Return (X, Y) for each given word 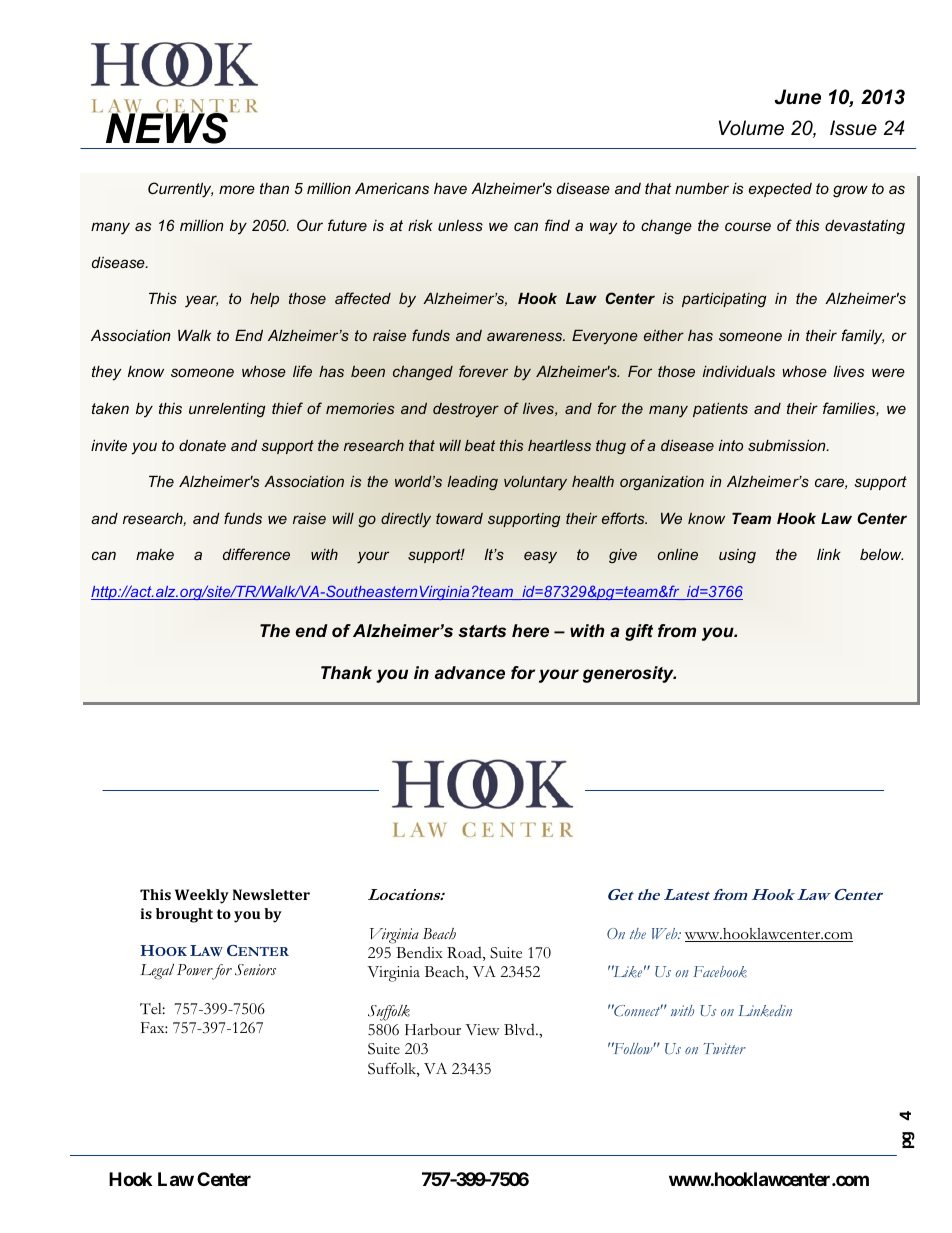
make (155, 554)
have (450, 188)
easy (540, 557)
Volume (751, 128)
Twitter (724, 1048)
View (482, 1029)
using (737, 556)
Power (196, 971)
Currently (180, 190)
